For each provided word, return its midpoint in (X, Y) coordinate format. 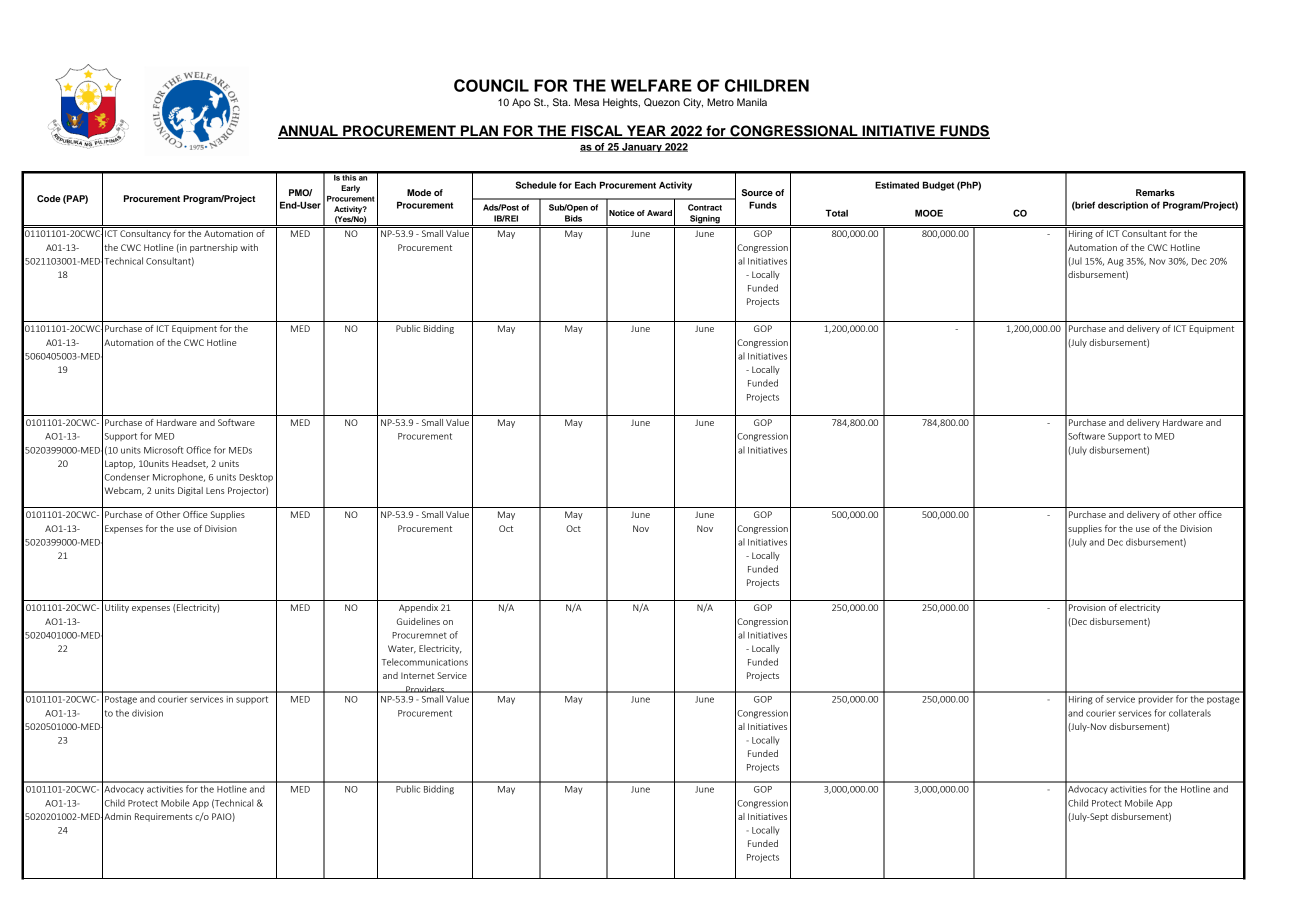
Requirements (164, 817)
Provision (1087, 607)
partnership (214, 248)
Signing (705, 220)
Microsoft (163, 450)
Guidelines (418, 621)
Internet (418, 676)
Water (402, 649)
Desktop (256, 477)
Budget (938, 186)
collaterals (1190, 713)
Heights (621, 103)
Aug (1115, 262)
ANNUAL (309, 132)
